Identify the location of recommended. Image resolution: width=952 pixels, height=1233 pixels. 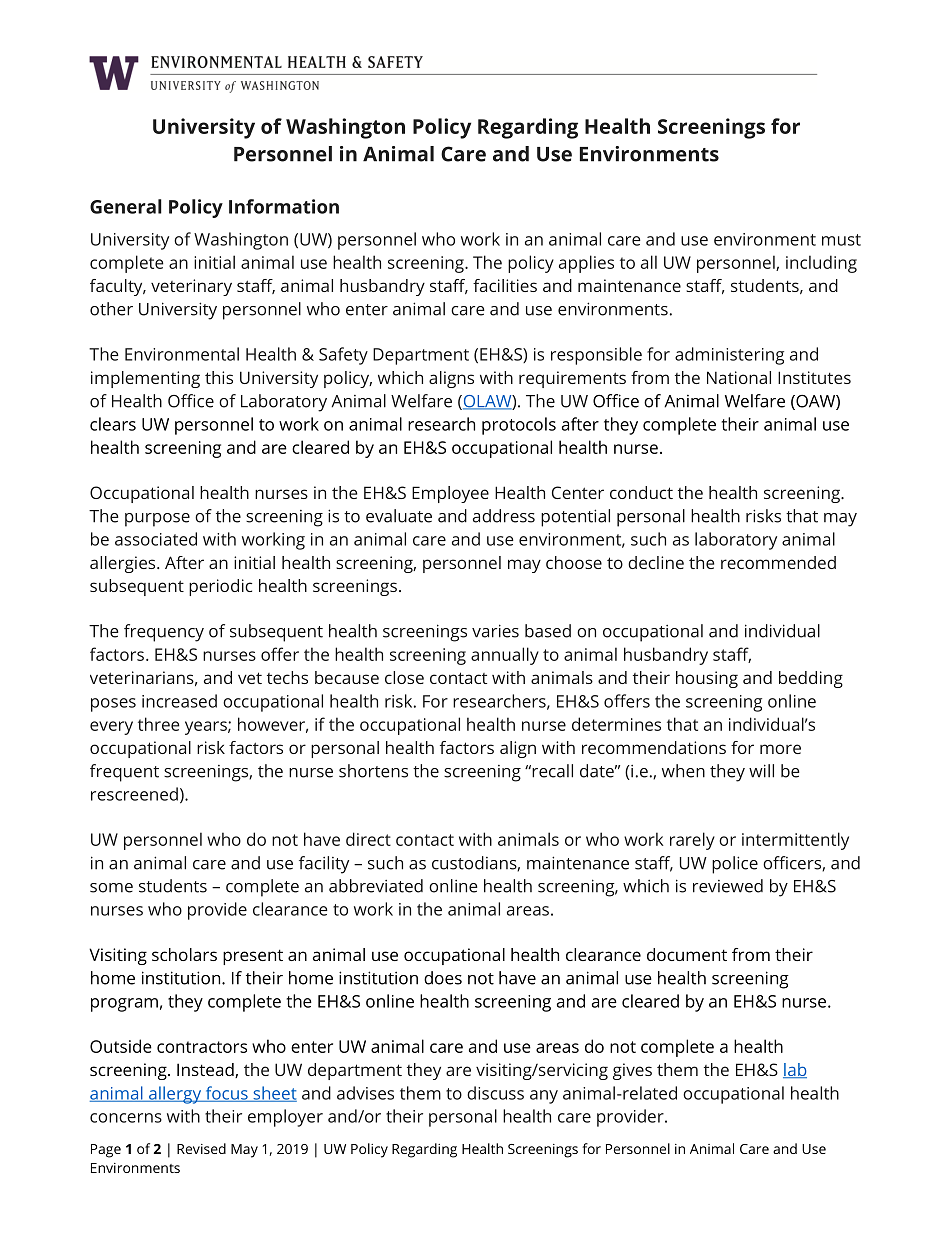
(778, 562).
